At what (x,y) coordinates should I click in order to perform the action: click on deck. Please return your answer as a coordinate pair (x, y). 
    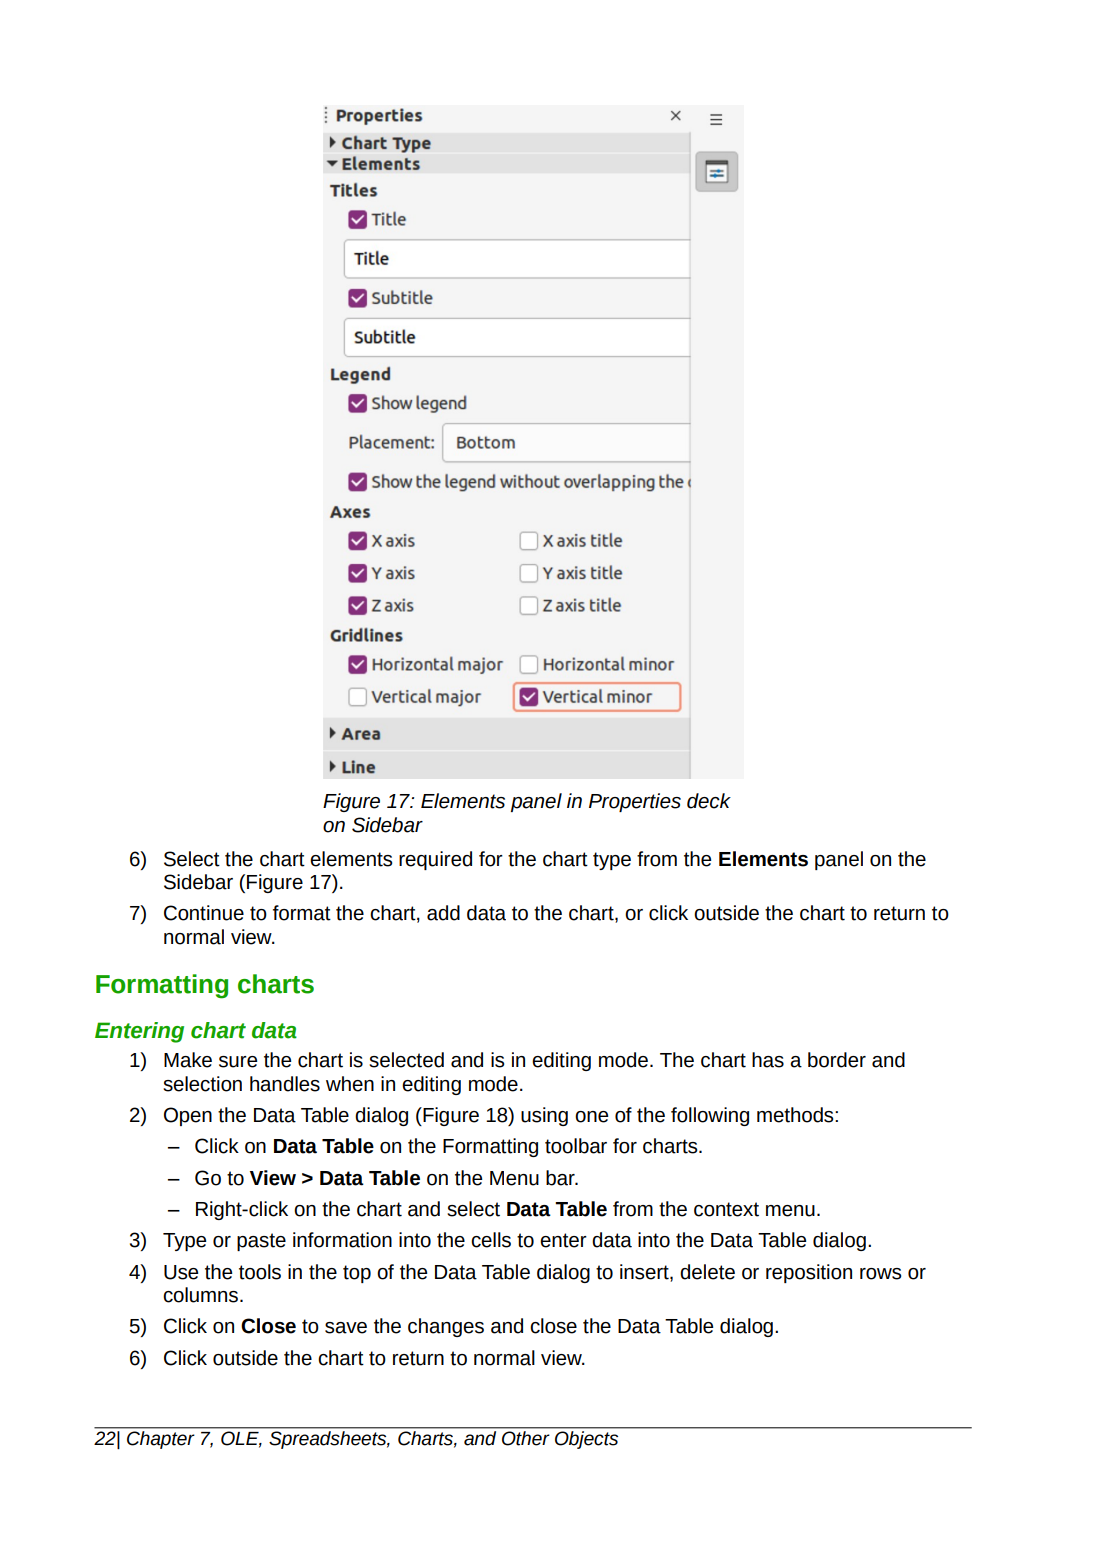
    Looking at the image, I should click on (709, 801).
